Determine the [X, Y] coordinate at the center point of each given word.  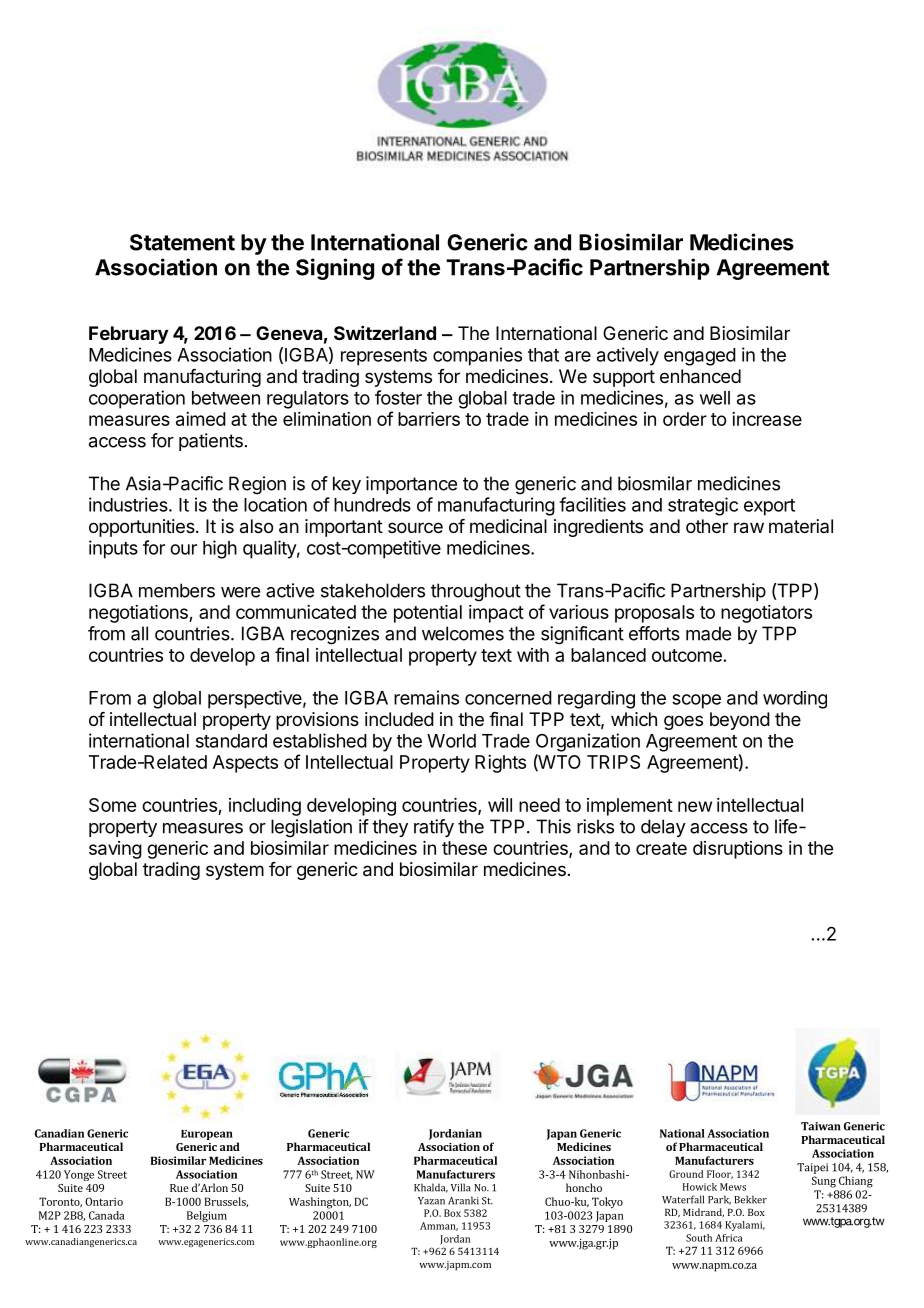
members [177, 590]
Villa [461, 1187]
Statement [182, 242]
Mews [733, 1187]
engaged [700, 357]
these [464, 848]
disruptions [738, 850]
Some [112, 805]
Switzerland [385, 333]
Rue [179, 1188]
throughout [476, 592]
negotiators [766, 614]
